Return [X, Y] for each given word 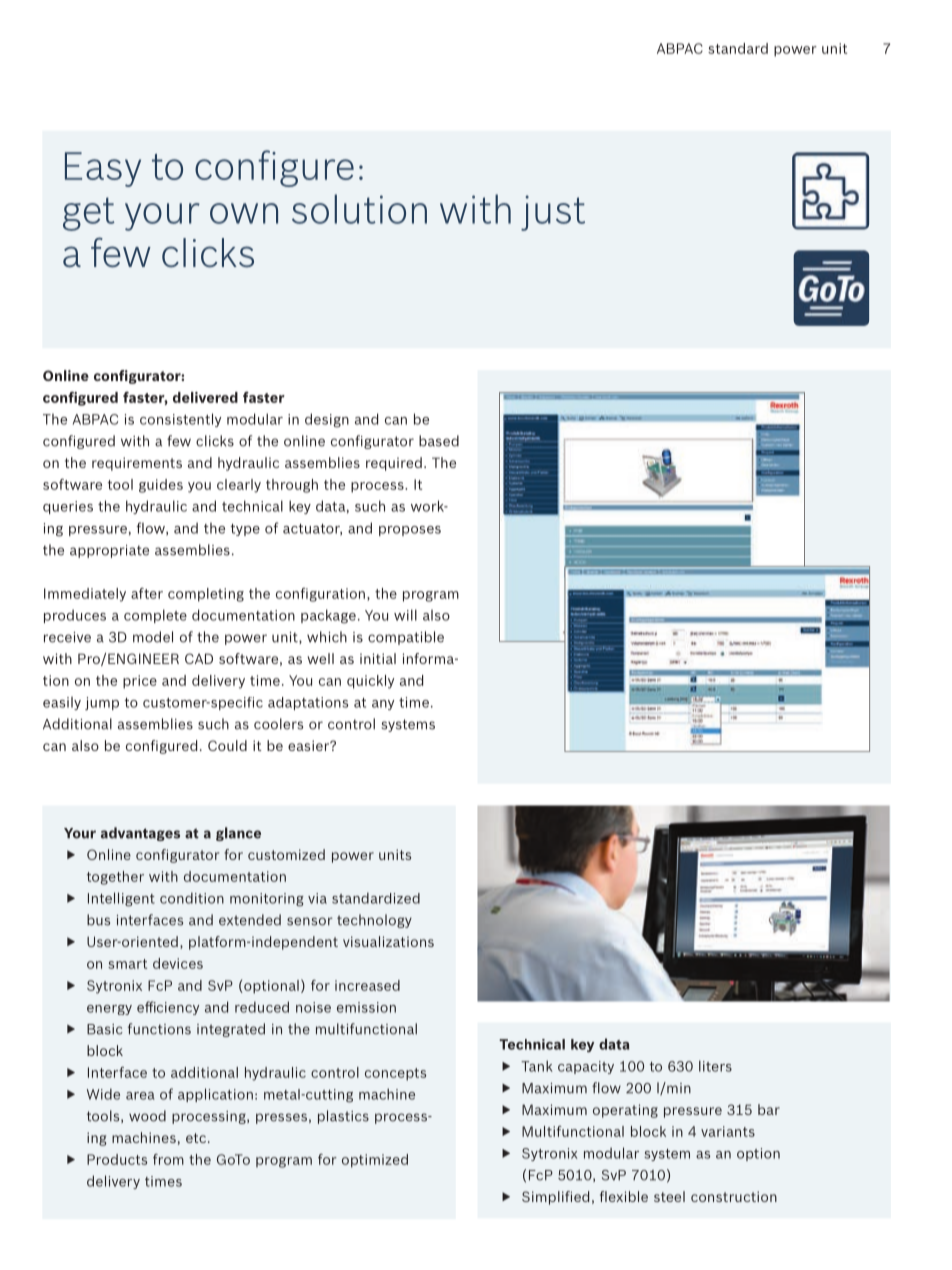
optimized [375, 1161]
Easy [103, 169]
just [553, 213]
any [383, 705]
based [439, 441]
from [168, 1159]
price [140, 682]
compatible [406, 638]
